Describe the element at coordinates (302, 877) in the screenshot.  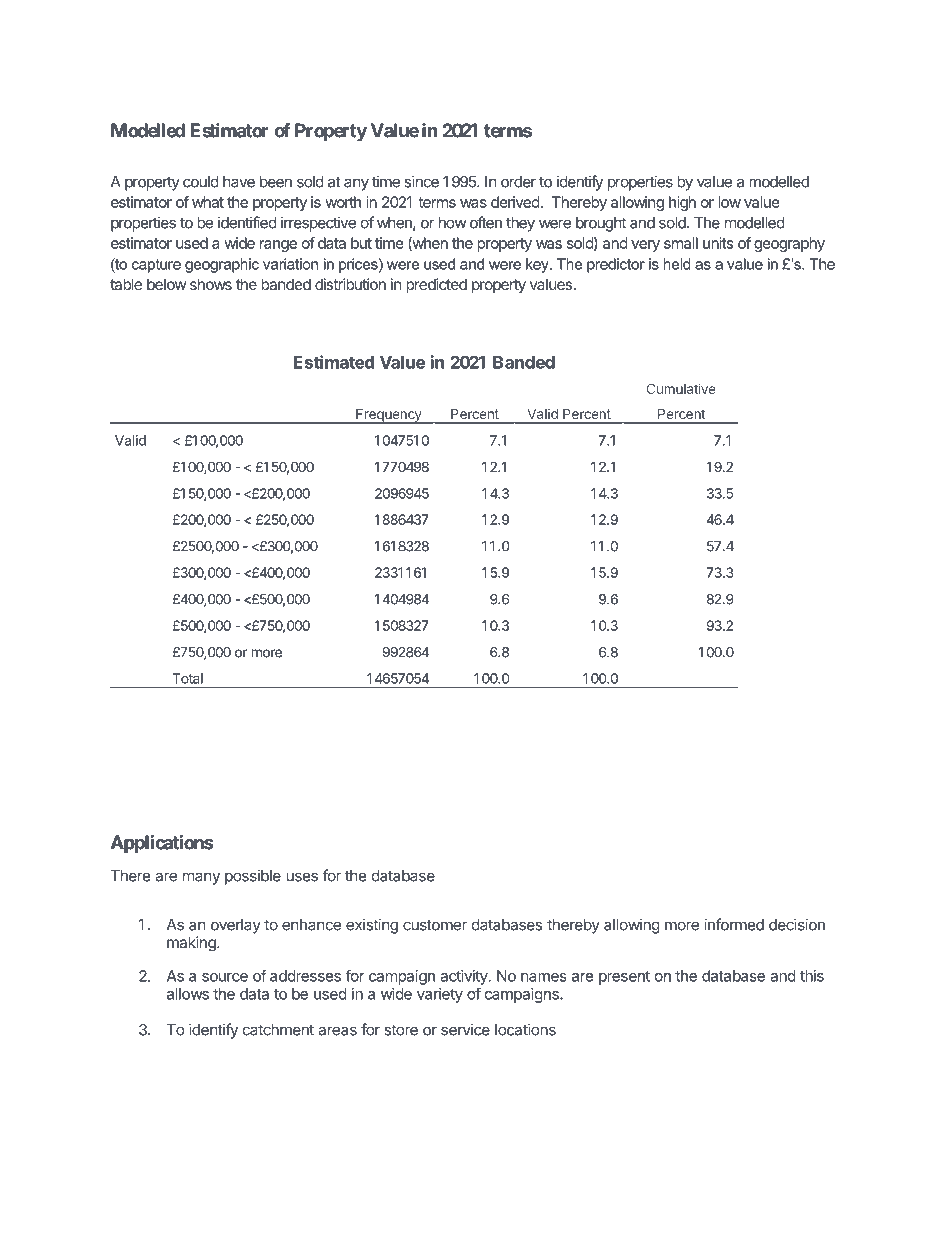
I see `uses` at that location.
